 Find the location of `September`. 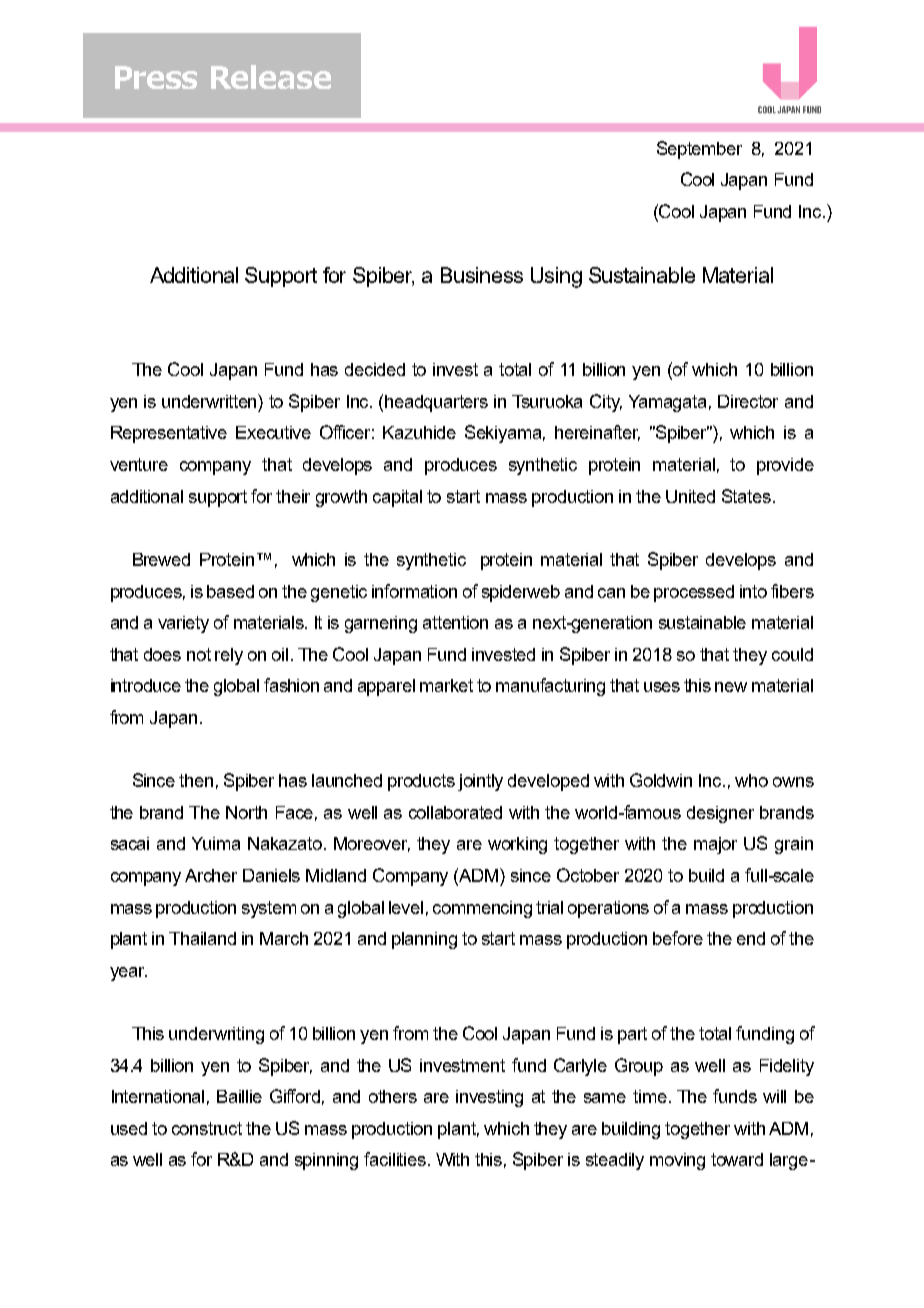

September is located at coordinates (699, 150).
